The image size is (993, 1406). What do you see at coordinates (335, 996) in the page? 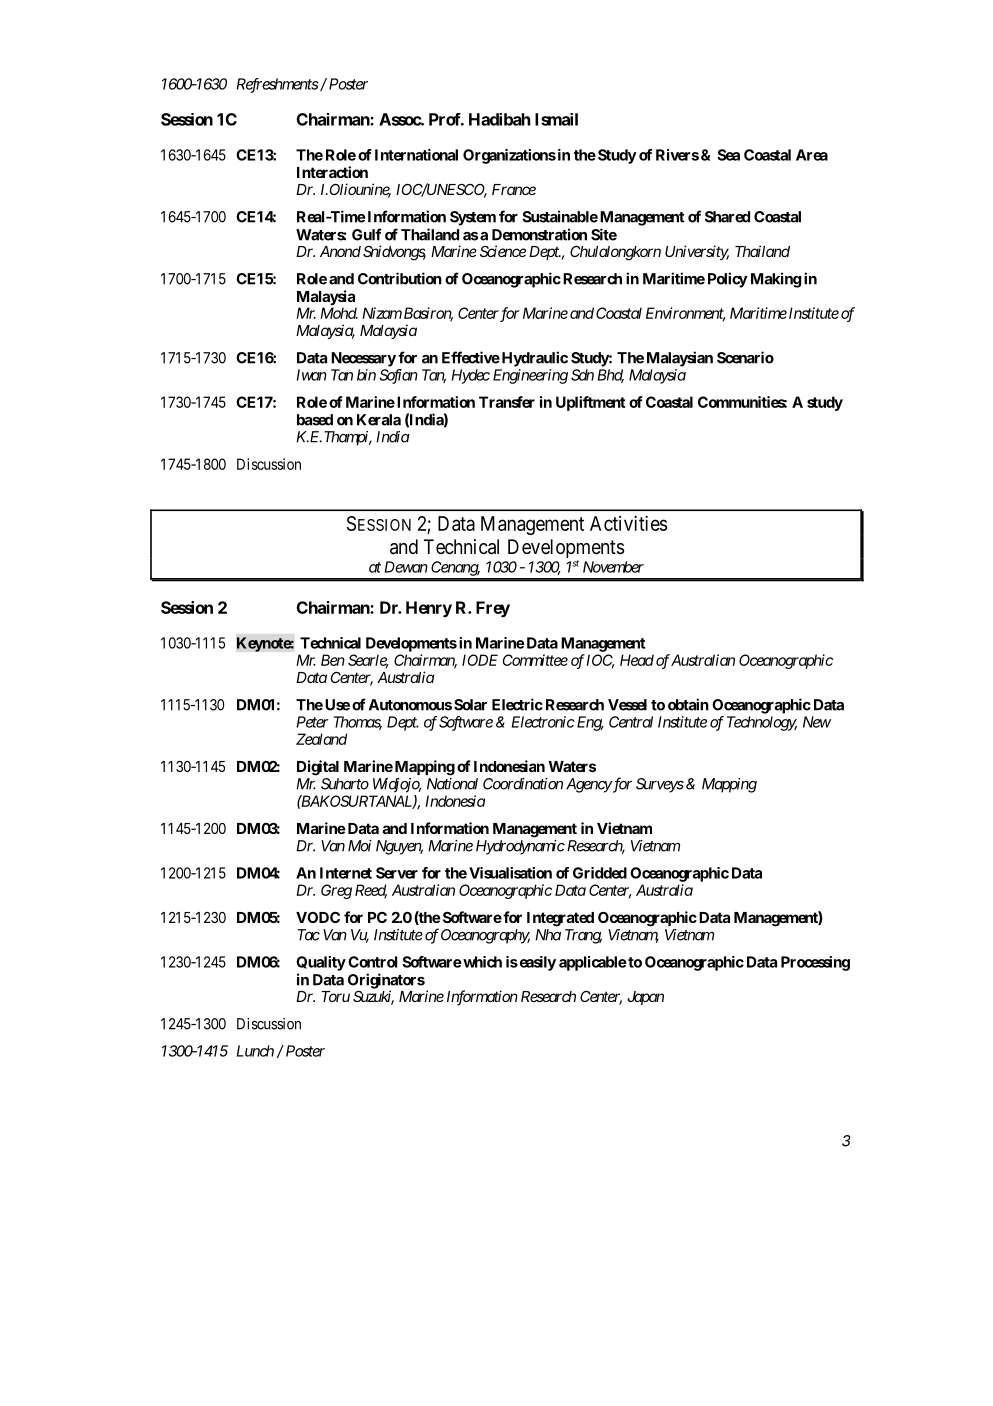
I see `Toru` at bounding box center [335, 996].
